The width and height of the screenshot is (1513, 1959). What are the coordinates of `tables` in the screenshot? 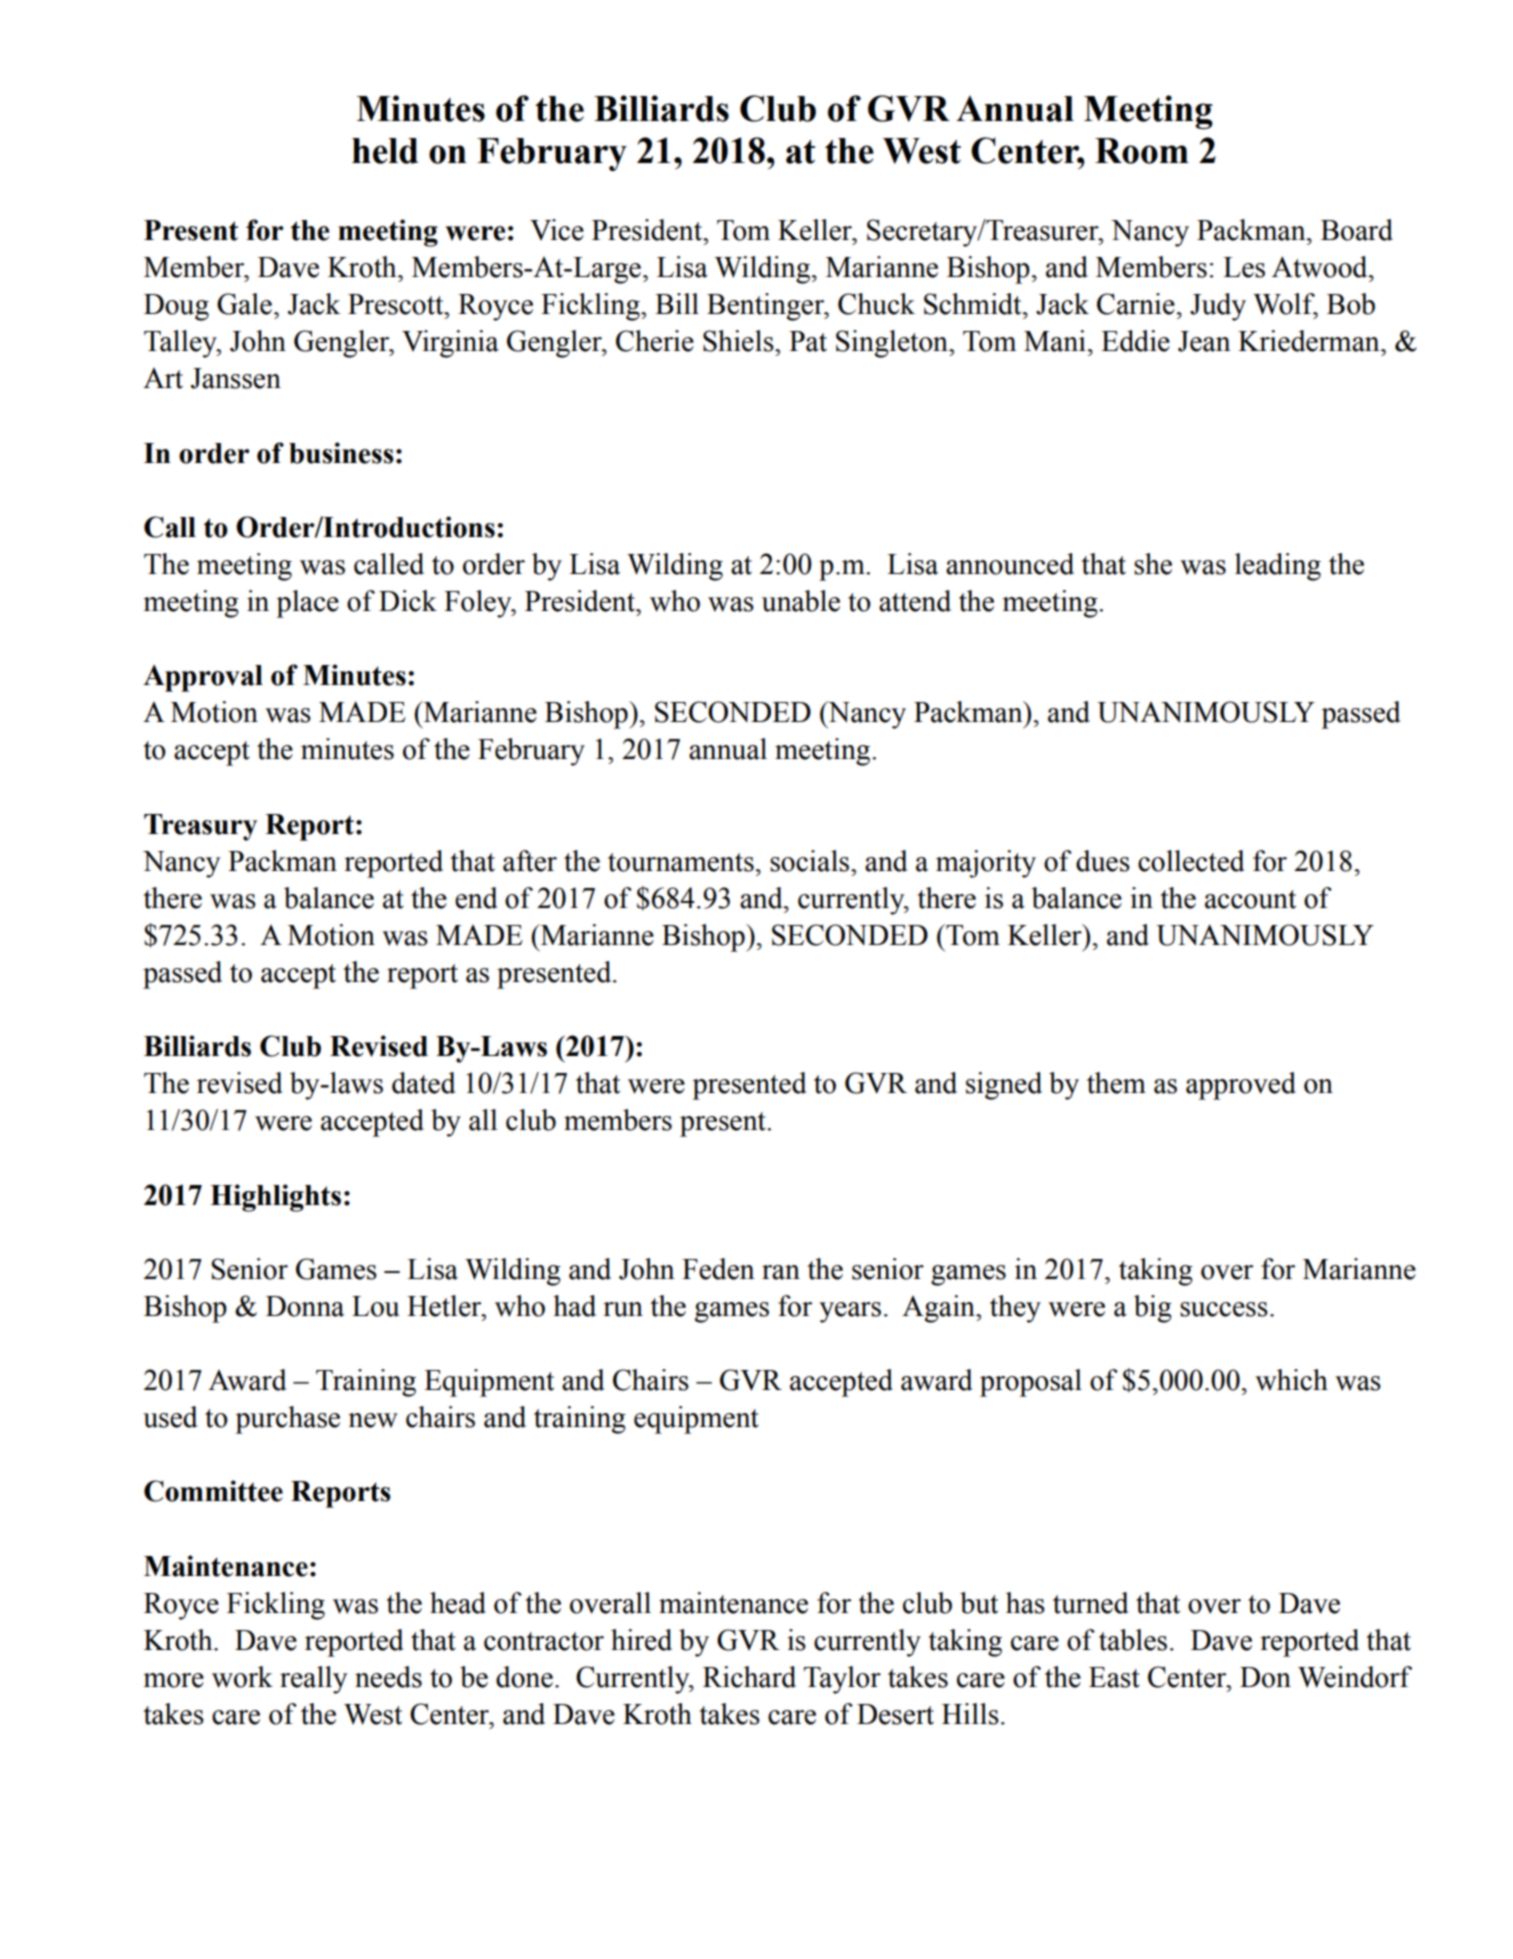 It's located at (1133, 1640).
